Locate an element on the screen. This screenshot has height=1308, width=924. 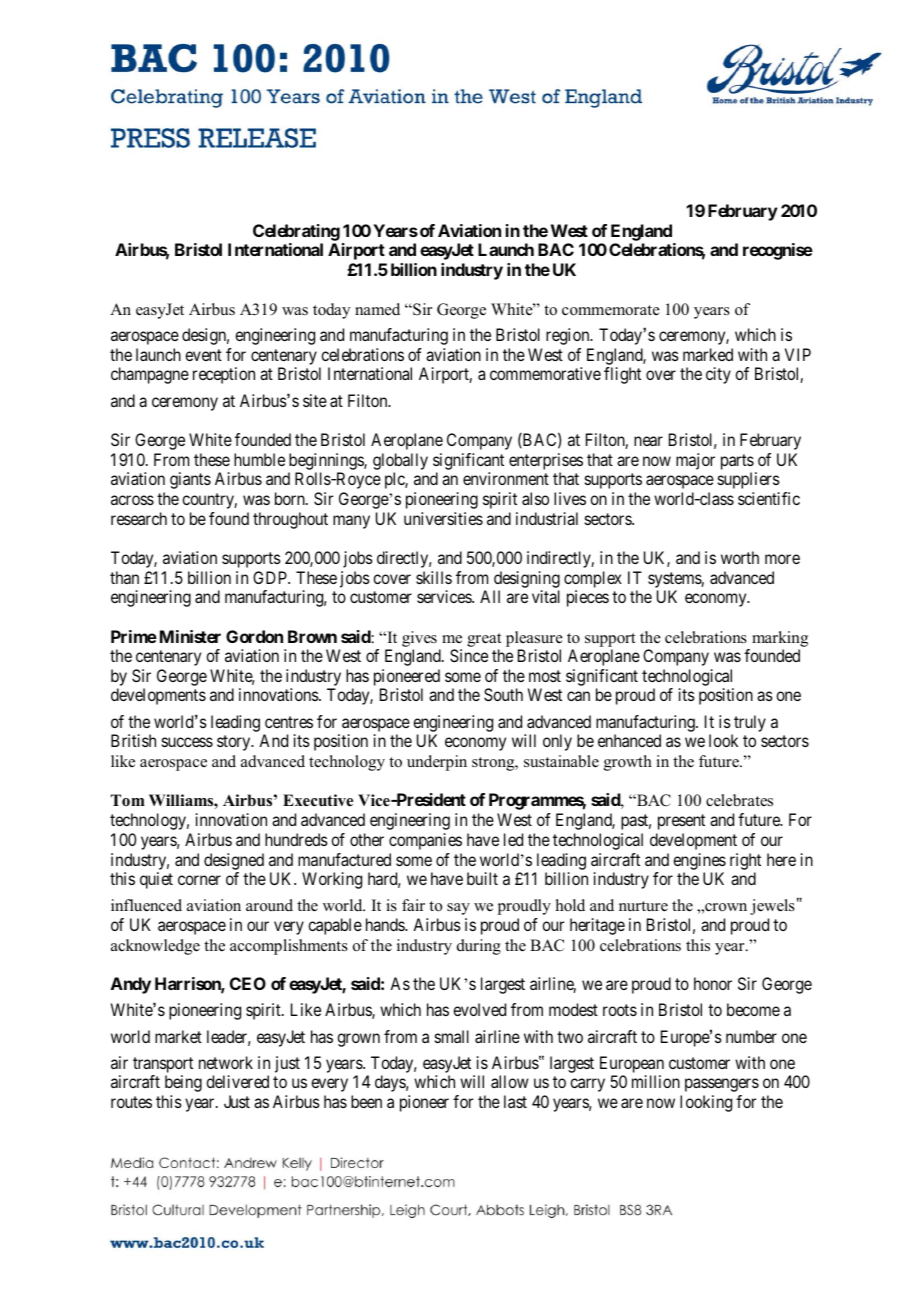
passengers is located at coordinates (722, 1085).
